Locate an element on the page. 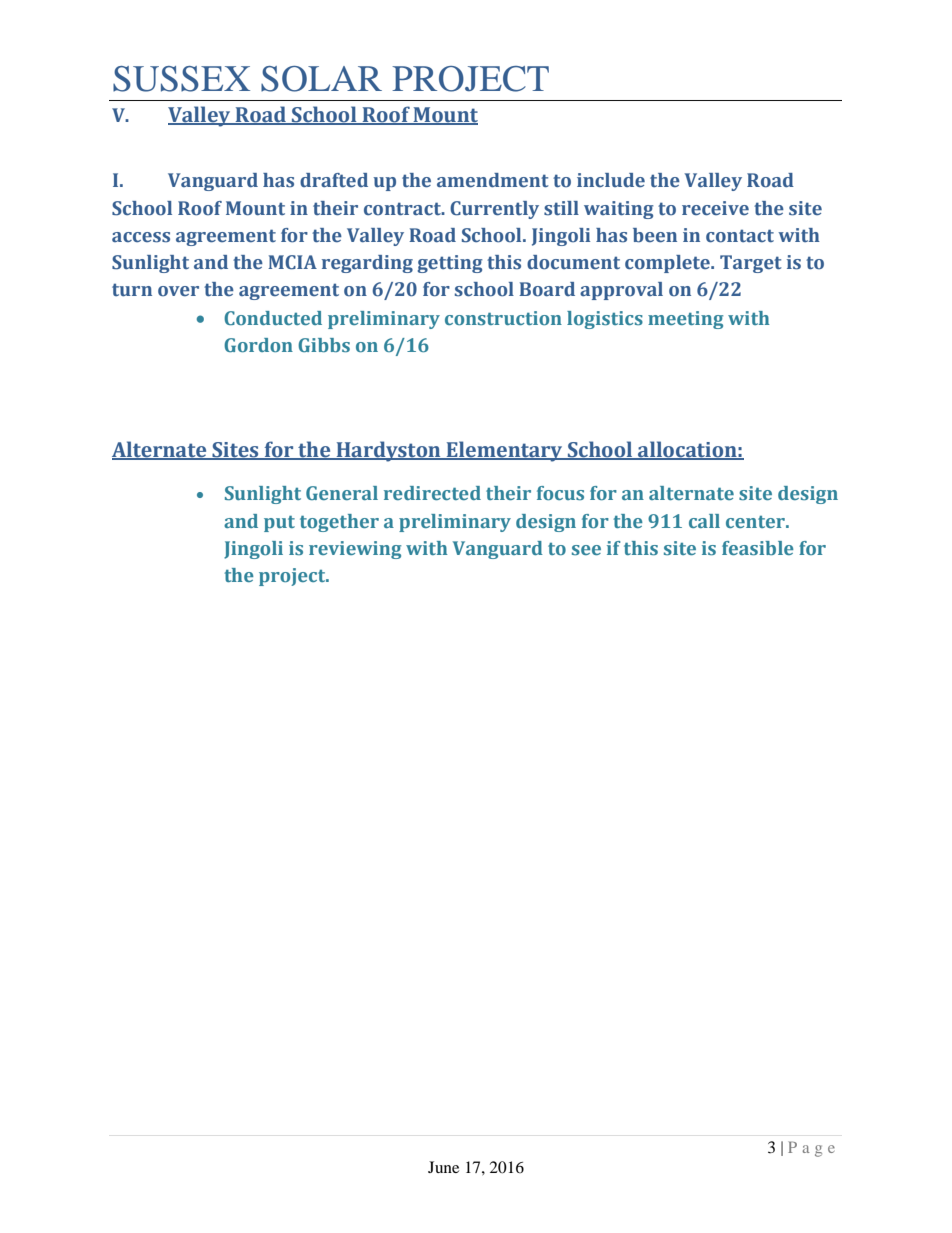 The height and width of the document is (1233, 952). receive is located at coordinates (715, 208).
